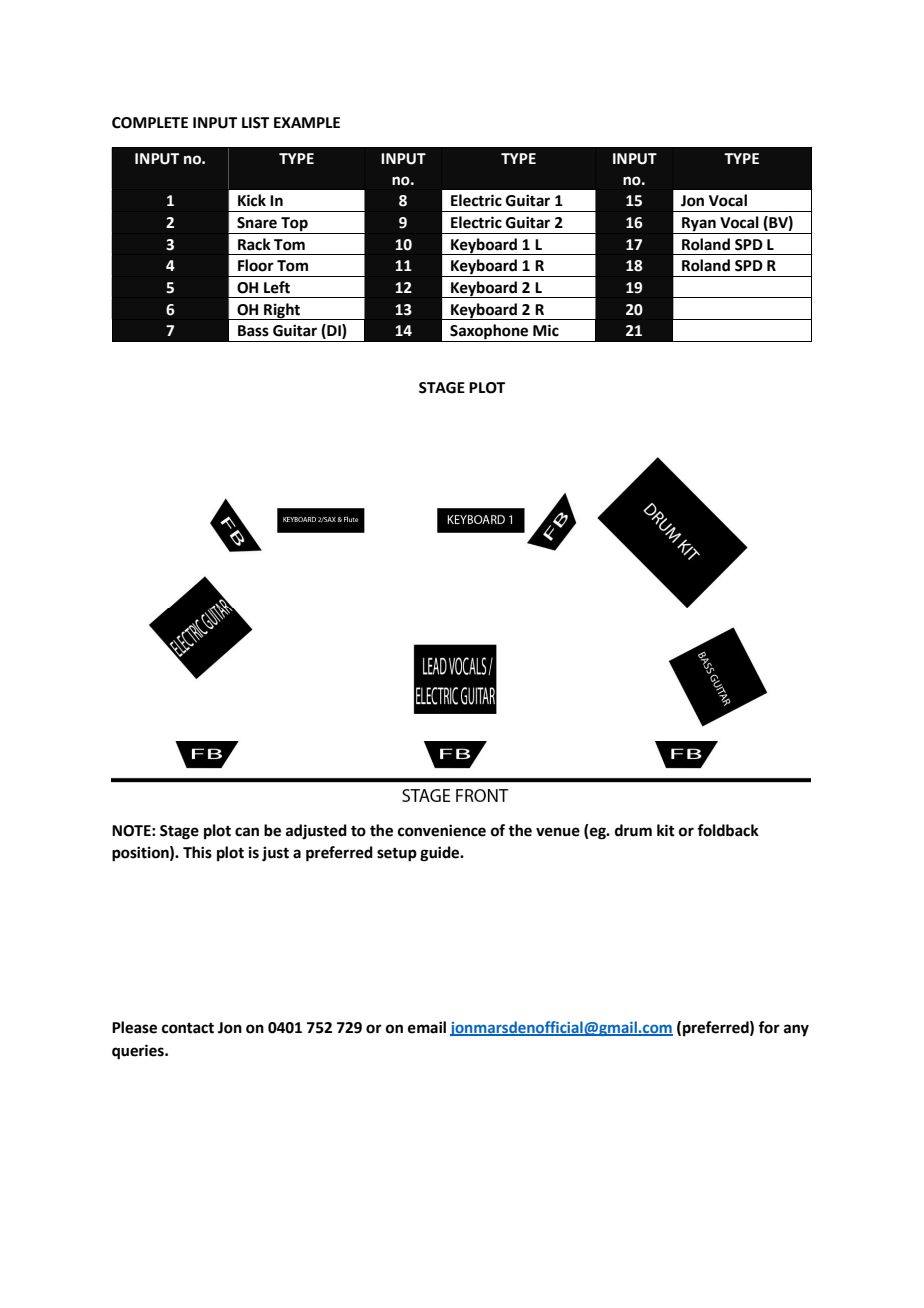  What do you see at coordinates (427, 1027) in the screenshot?
I see `email` at bounding box center [427, 1027].
